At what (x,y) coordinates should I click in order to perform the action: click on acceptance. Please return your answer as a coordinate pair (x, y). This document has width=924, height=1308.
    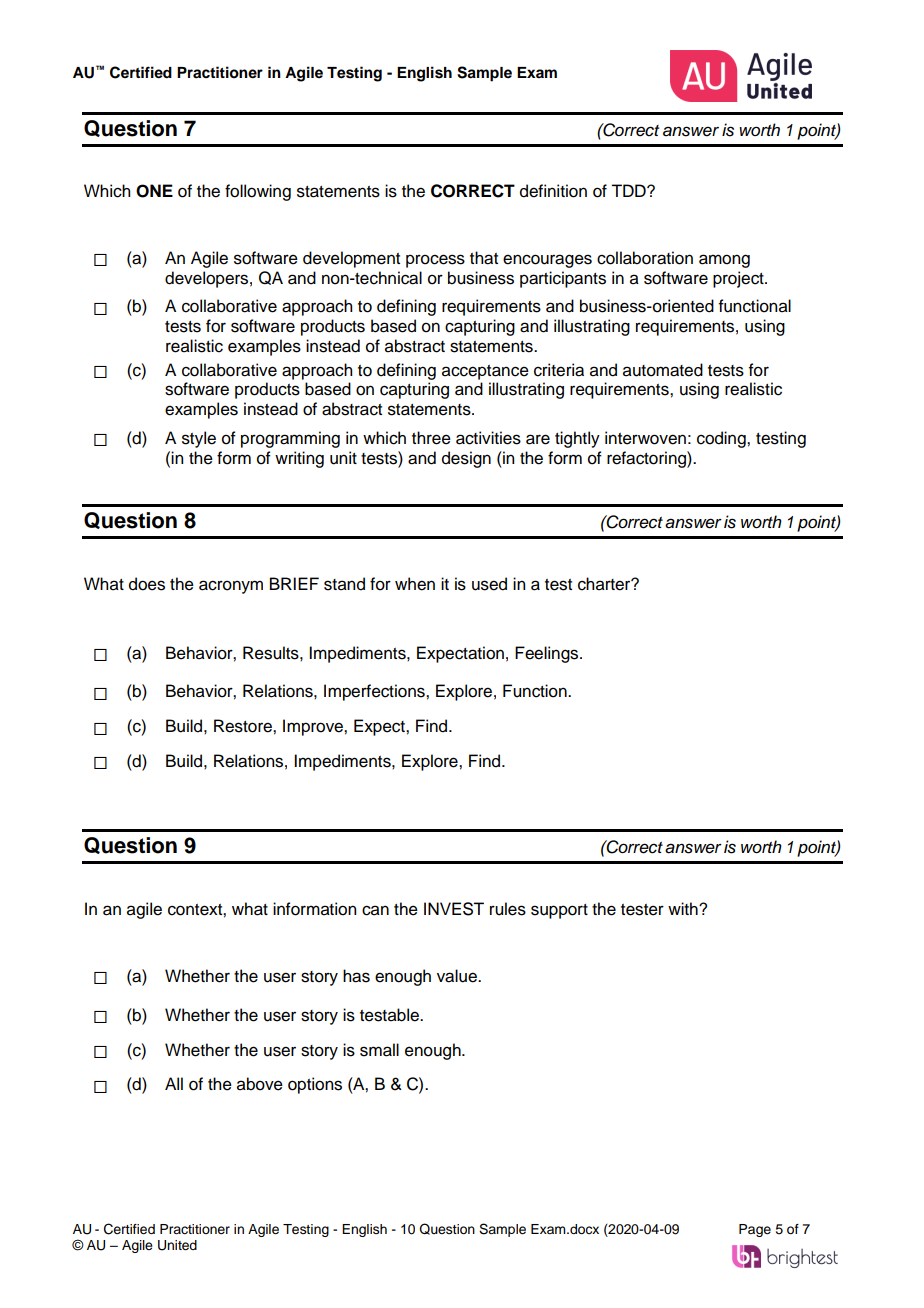
    Looking at the image, I should click on (485, 372).
